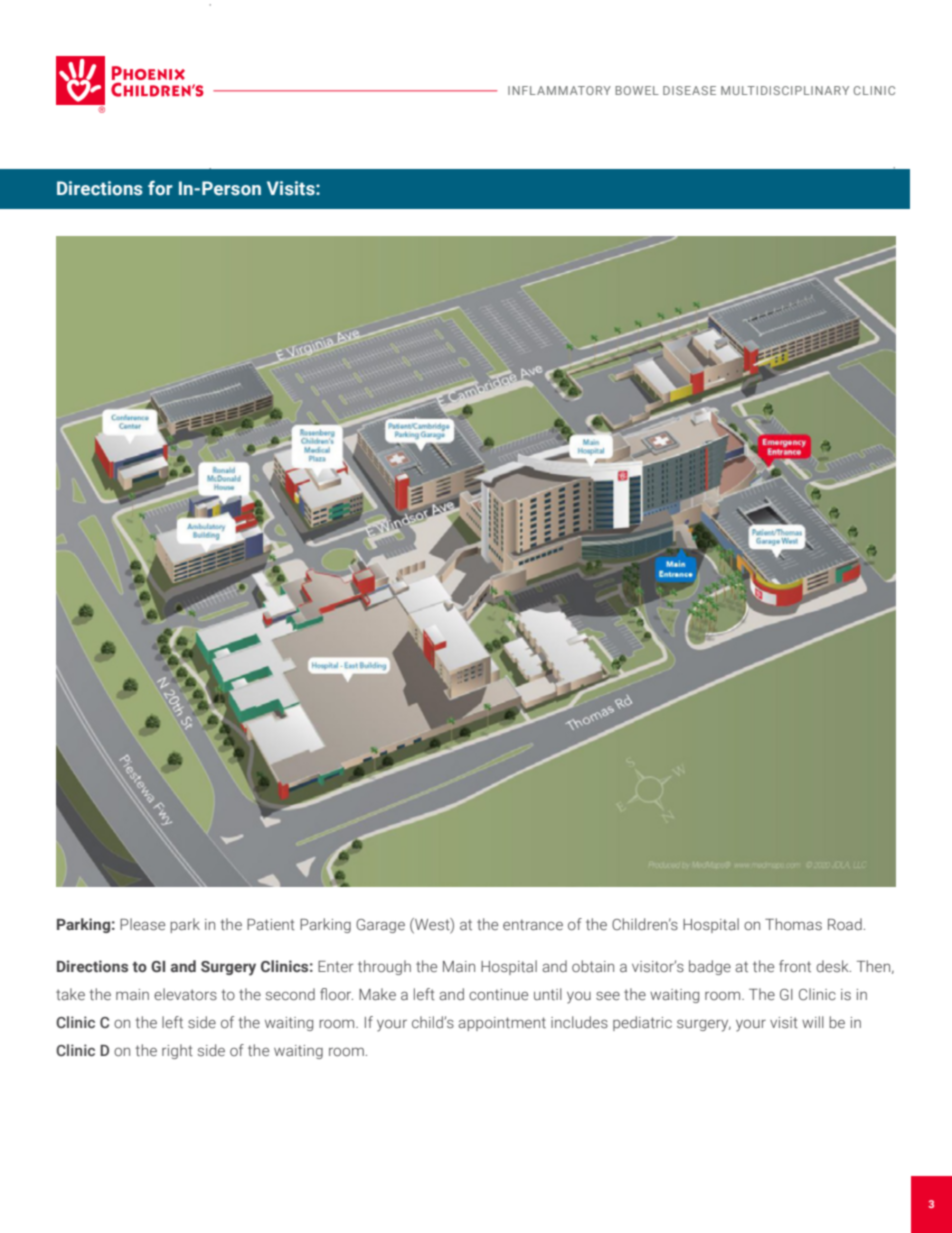 This screenshot has height=1233, width=952. Describe the element at coordinates (380, 926) in the screenshot. I see `Garage` at that location.
